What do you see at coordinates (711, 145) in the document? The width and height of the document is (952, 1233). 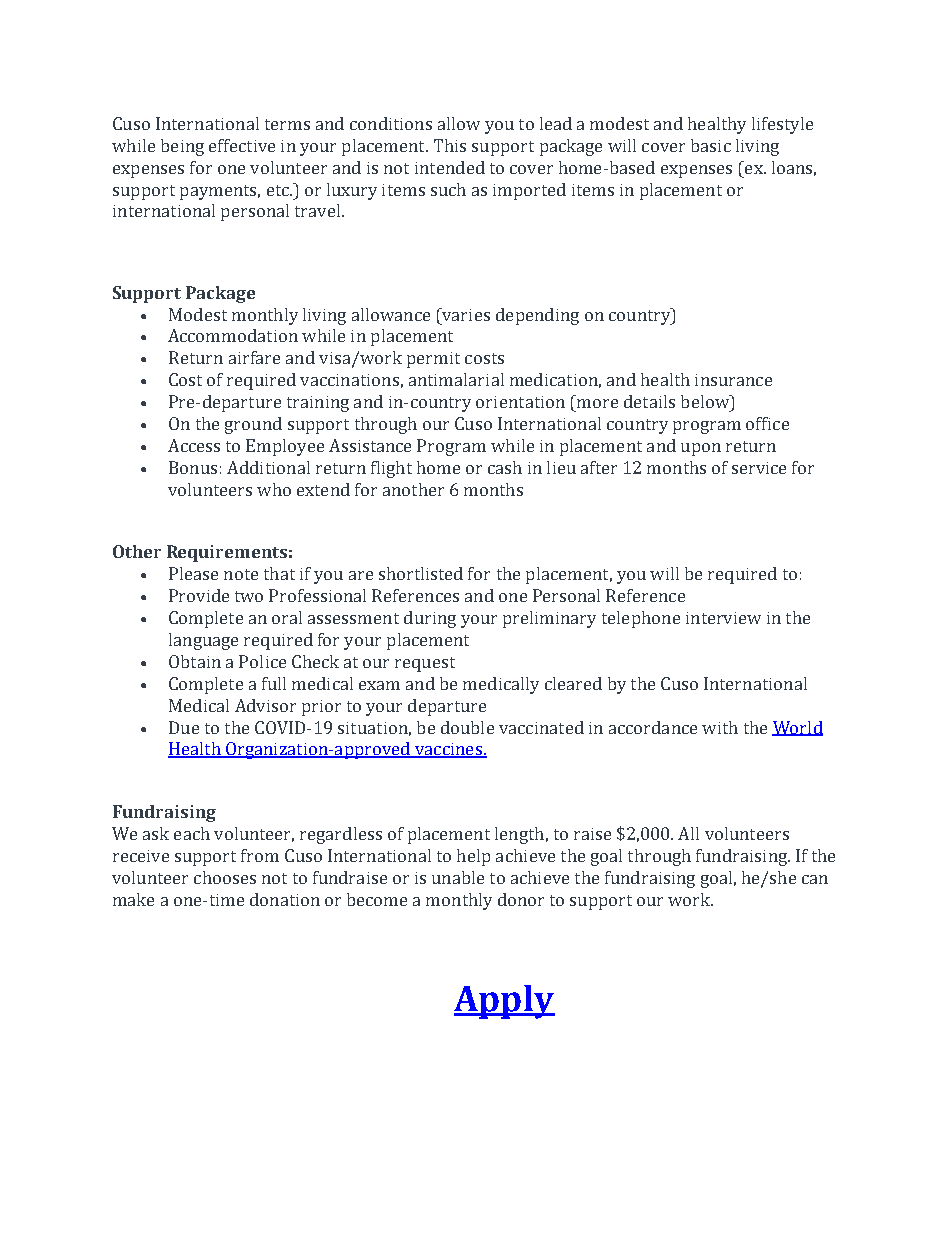 I see `basic` at bounding box center [711, 145].
